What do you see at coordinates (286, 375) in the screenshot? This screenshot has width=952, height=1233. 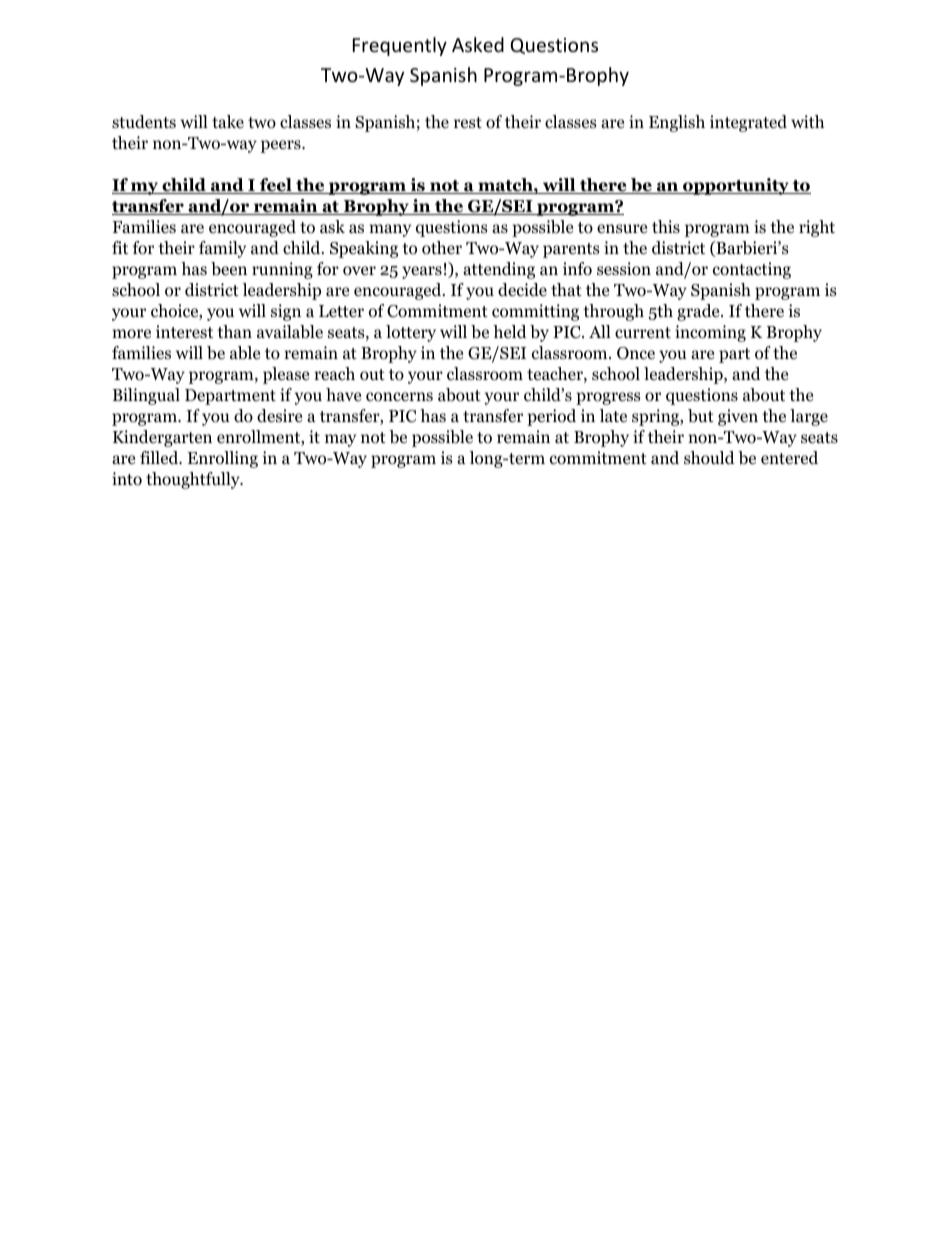 I see `please` at bounding box center [286, 375].
